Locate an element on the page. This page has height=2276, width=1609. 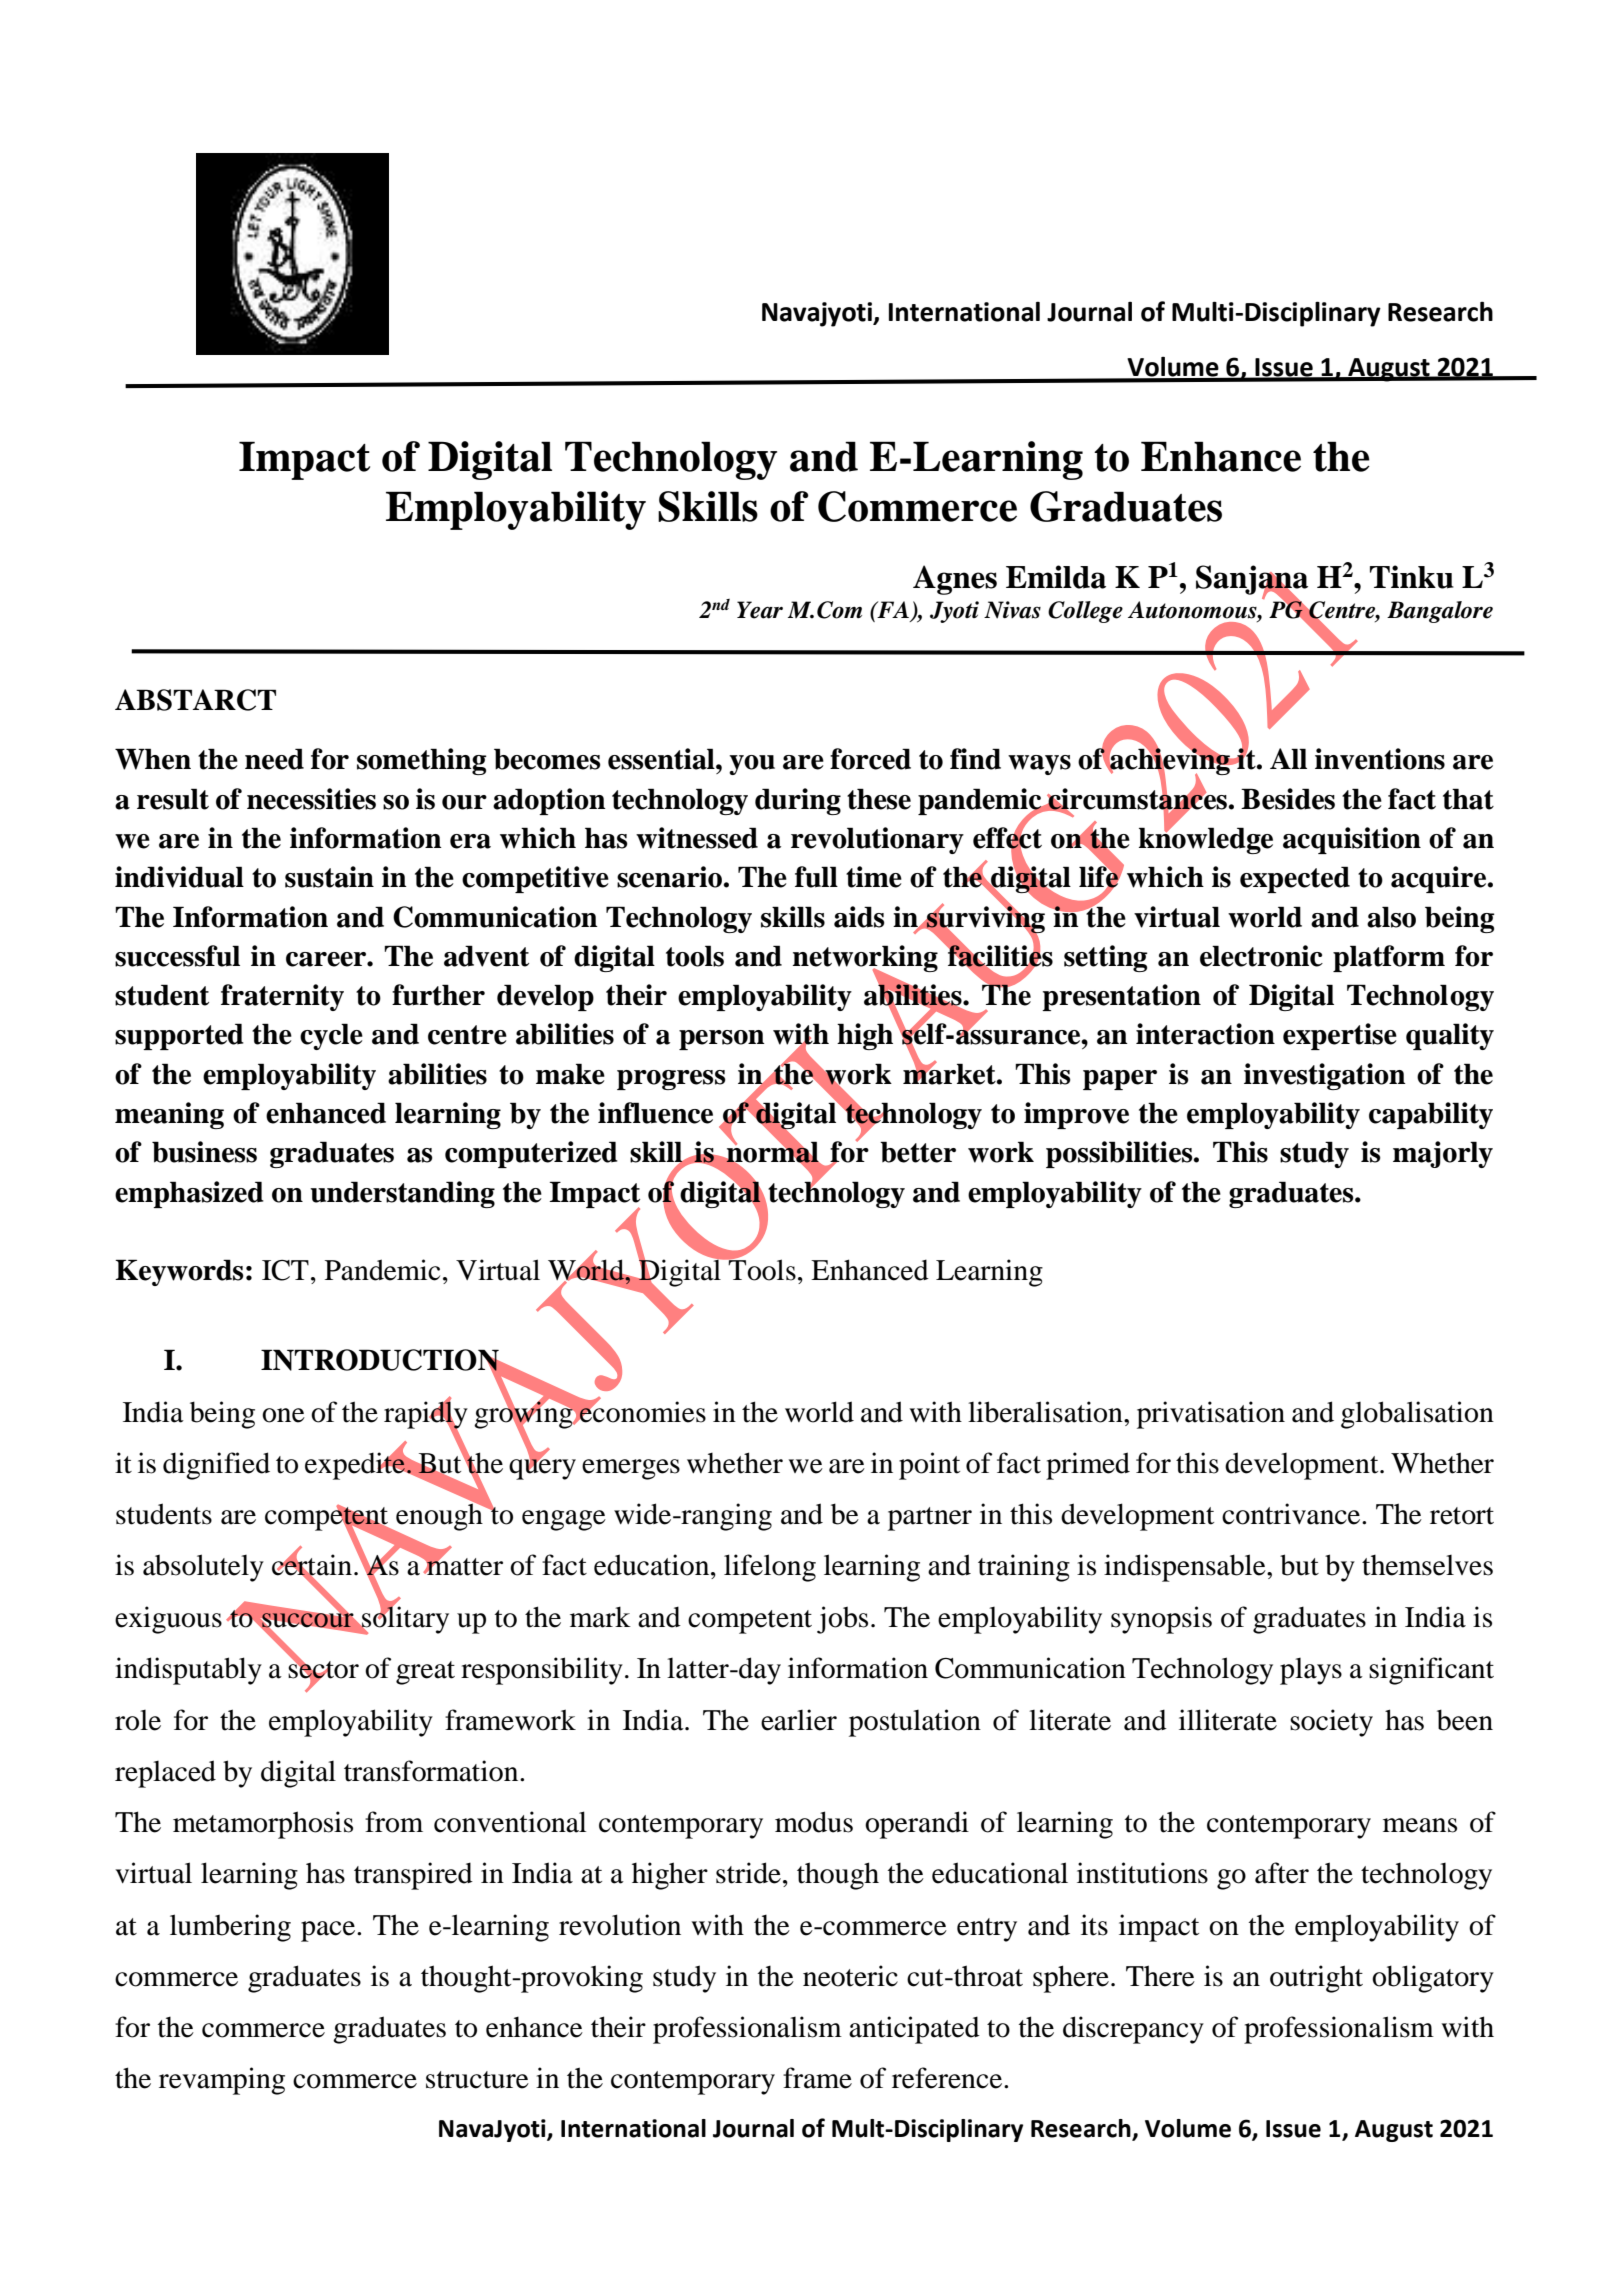
Bangalore is located at coordinates (1440, 612).
